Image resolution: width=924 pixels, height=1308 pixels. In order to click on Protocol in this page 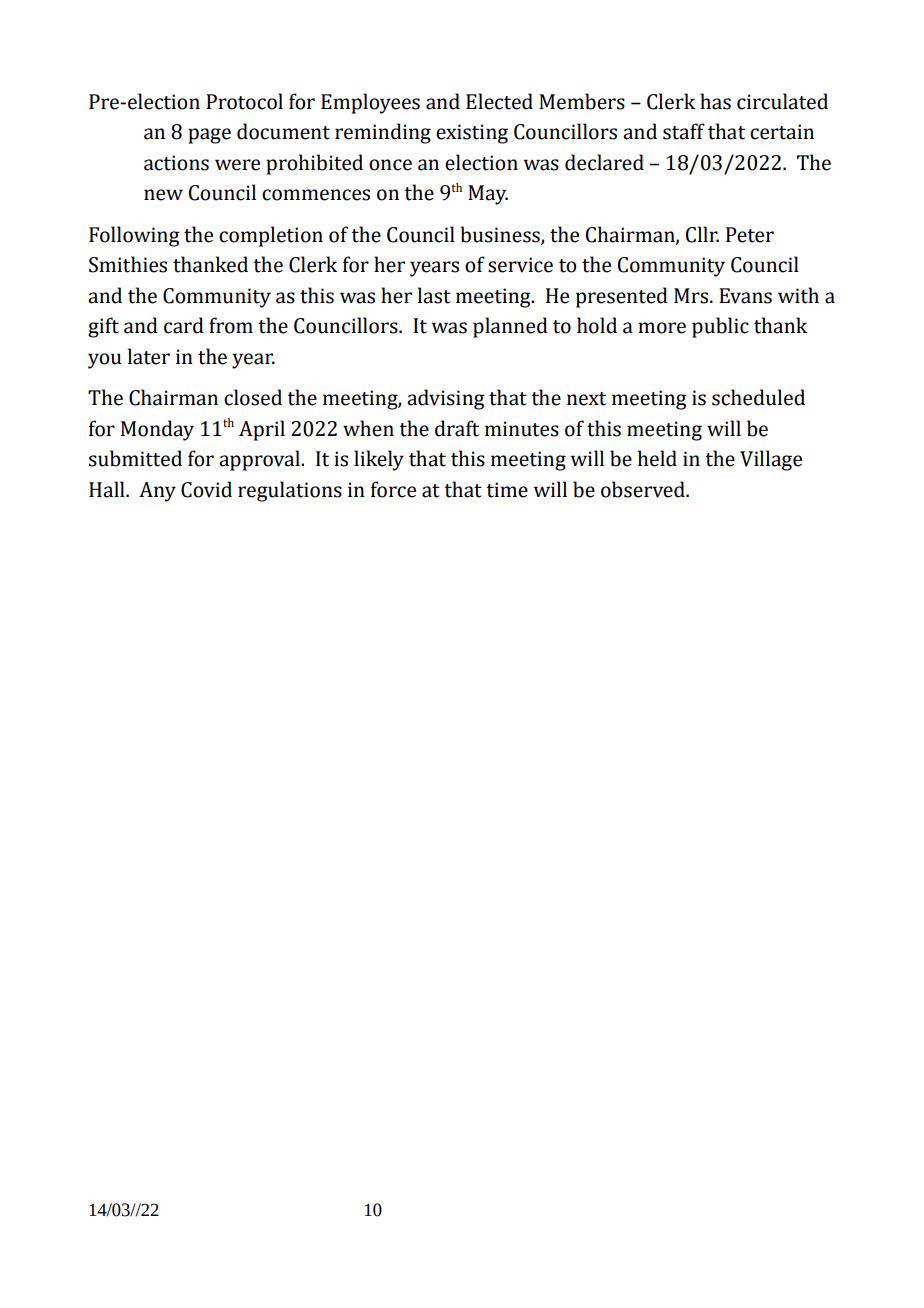, I will do `click(244, 101)`.
